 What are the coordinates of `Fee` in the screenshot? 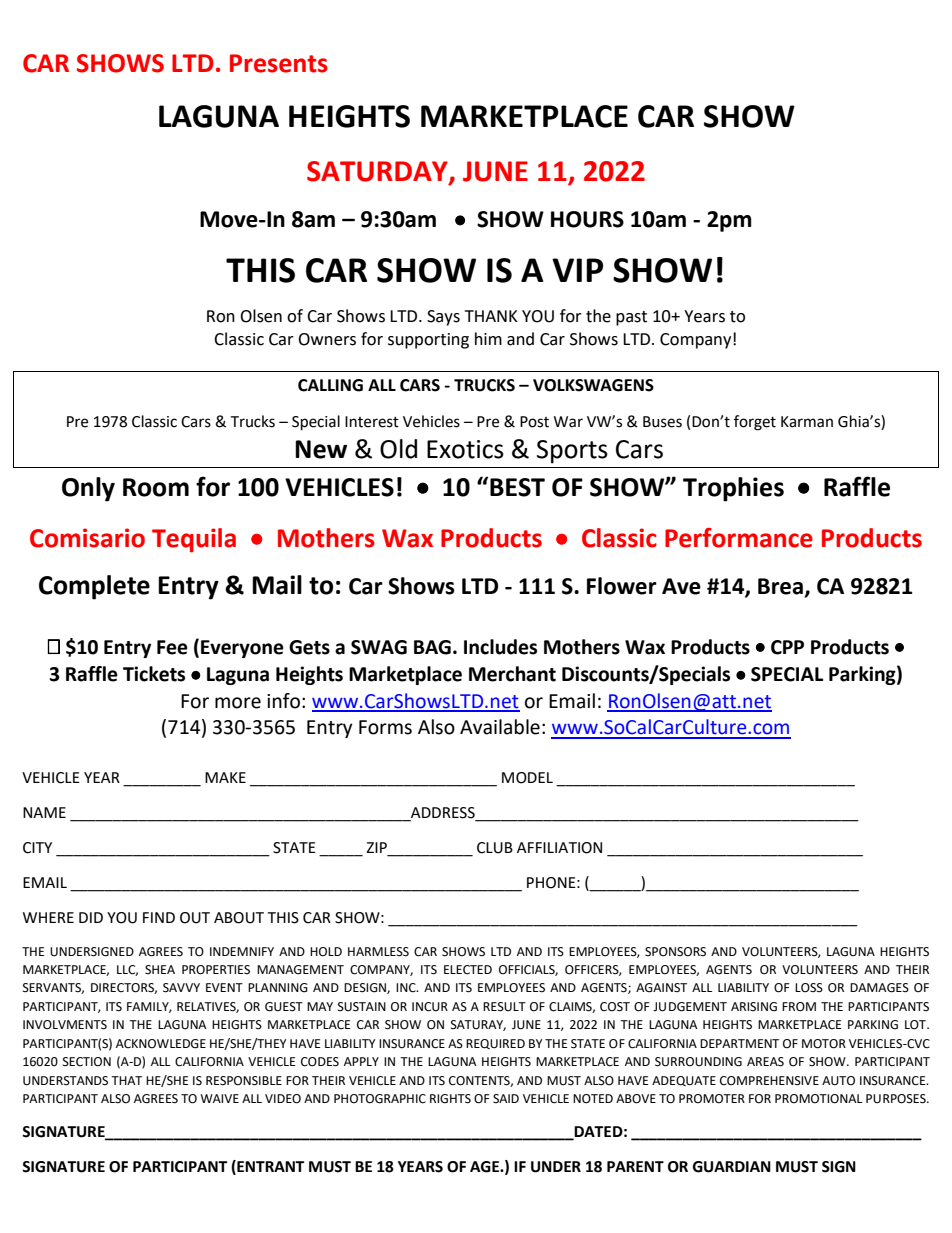 It's located at (172, 647).
